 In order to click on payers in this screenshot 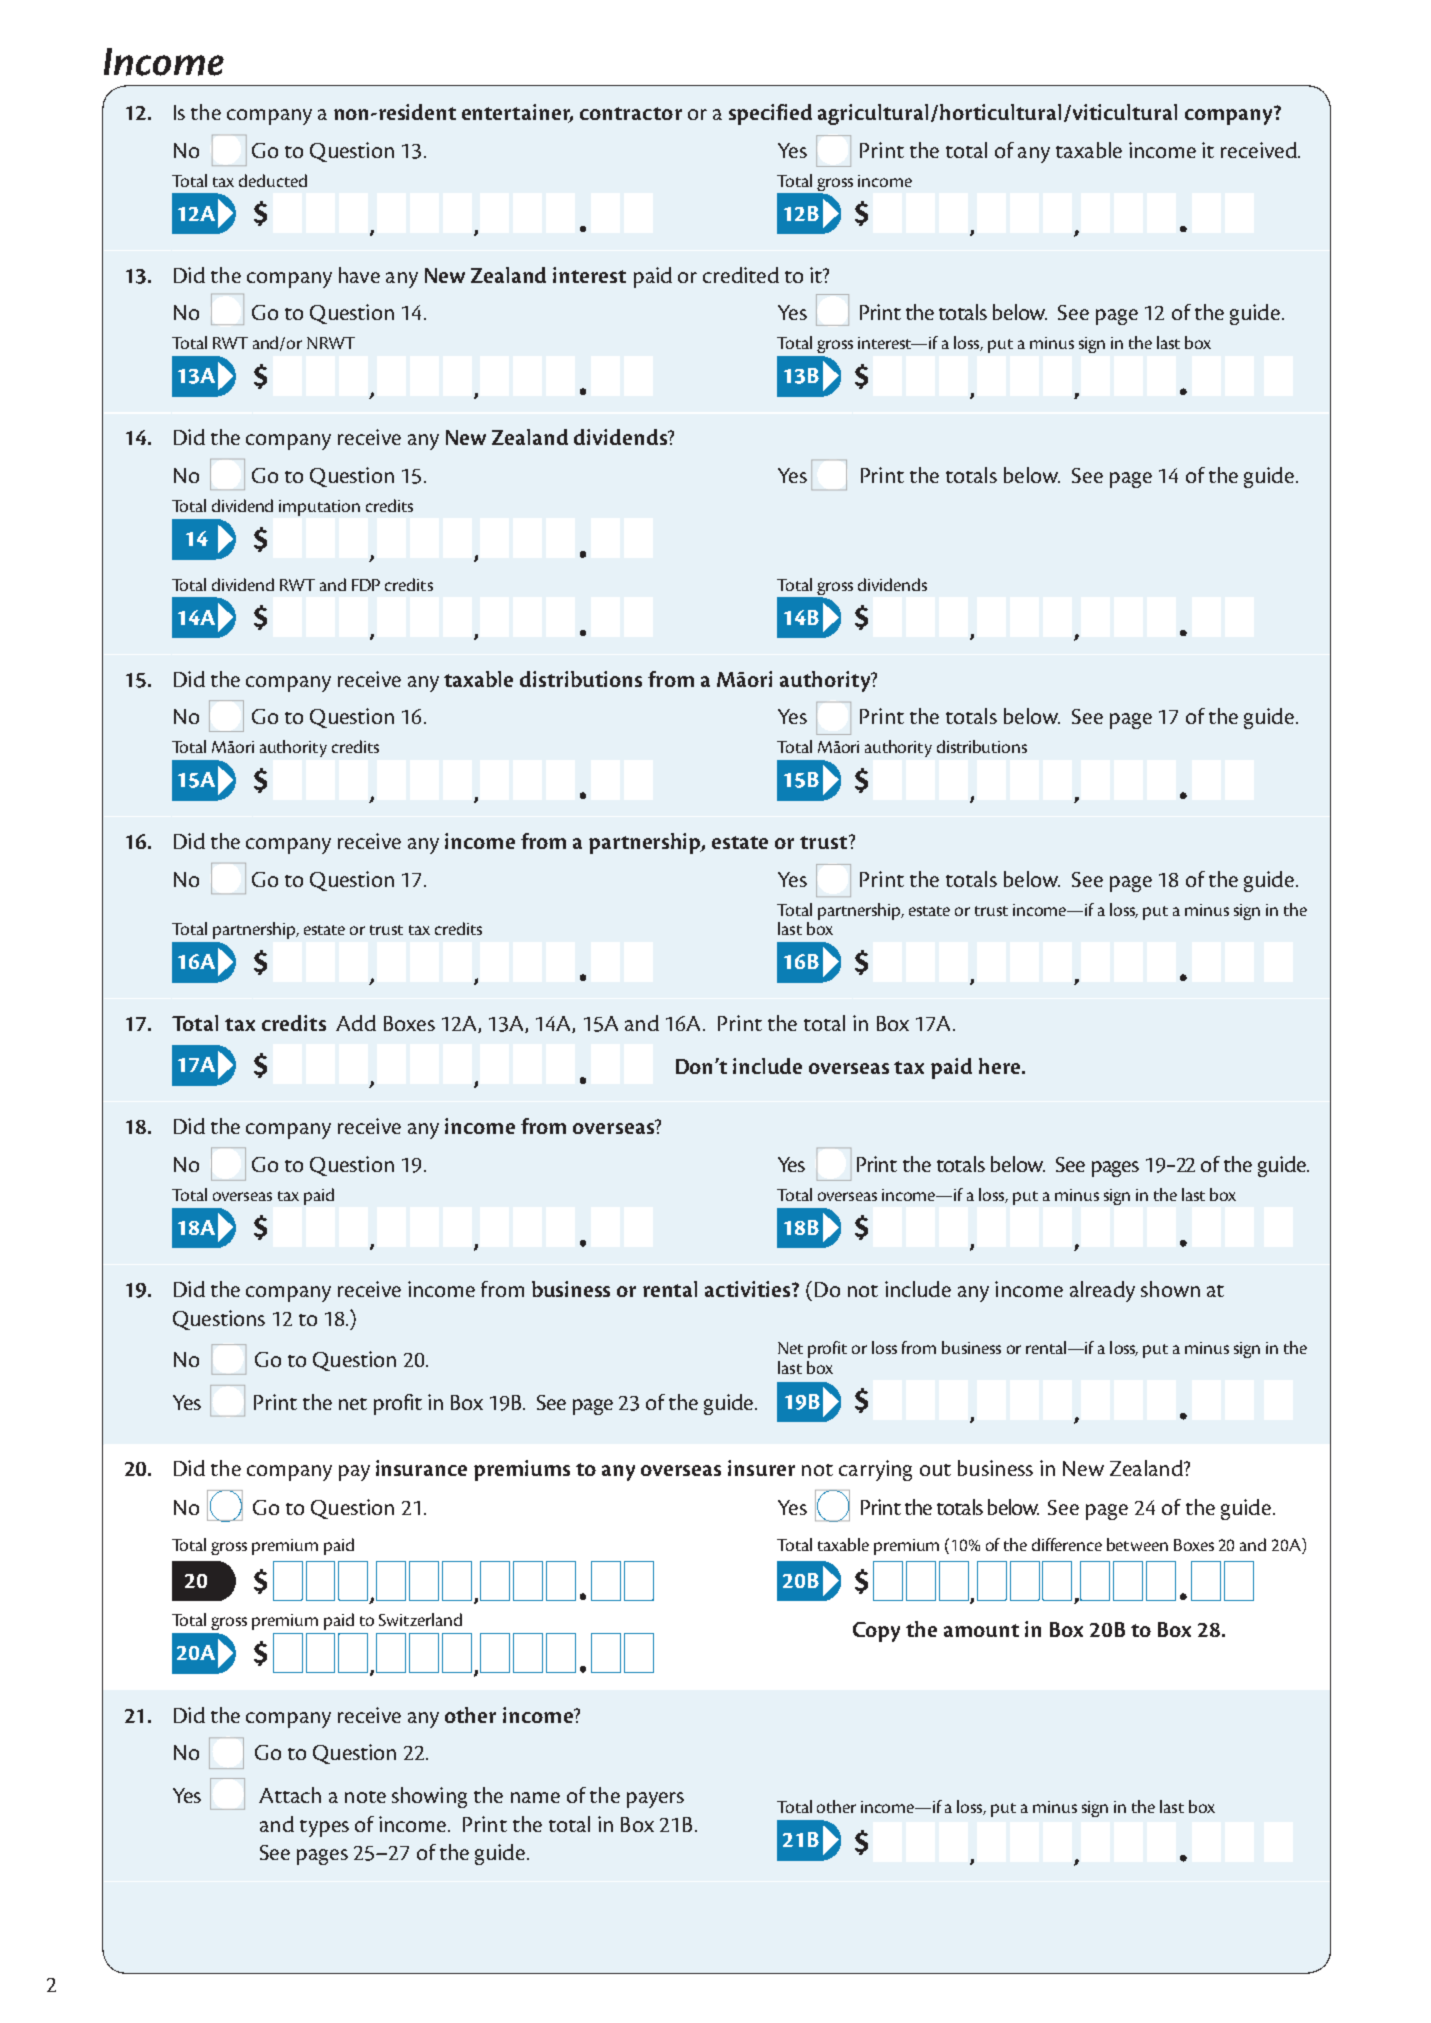, I will do `click(655, 1800)`.
